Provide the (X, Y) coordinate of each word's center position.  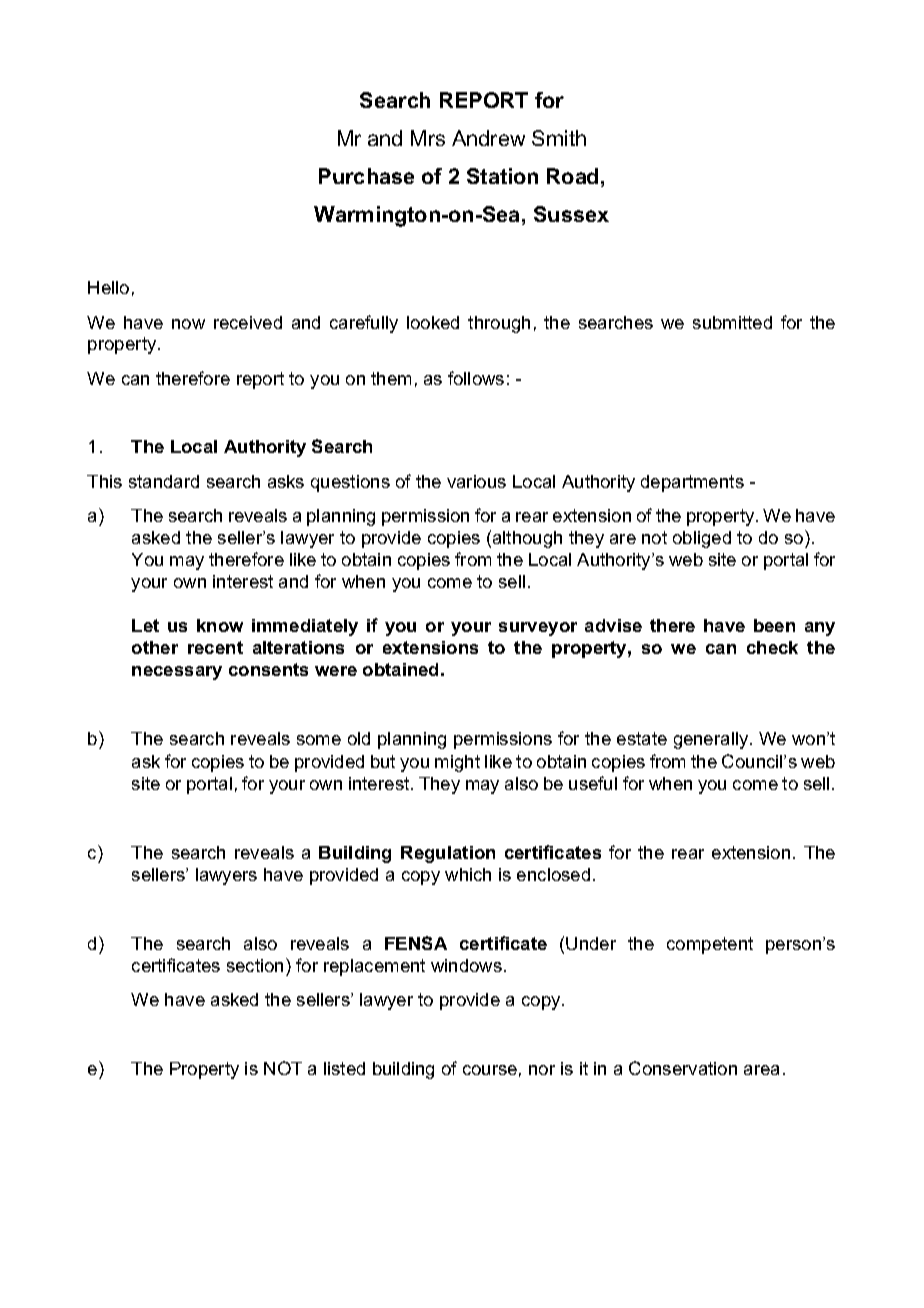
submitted (732, 322)
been (774, 625)
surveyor (538, 629)
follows (476, 378)
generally (712, 740)
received (248, 322)
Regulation (448, 854)
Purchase (366, 176)
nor (542, 1070)
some (319, 740)
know (220, 625)
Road (572, 176)
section (255, 965)
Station (502, 176)
